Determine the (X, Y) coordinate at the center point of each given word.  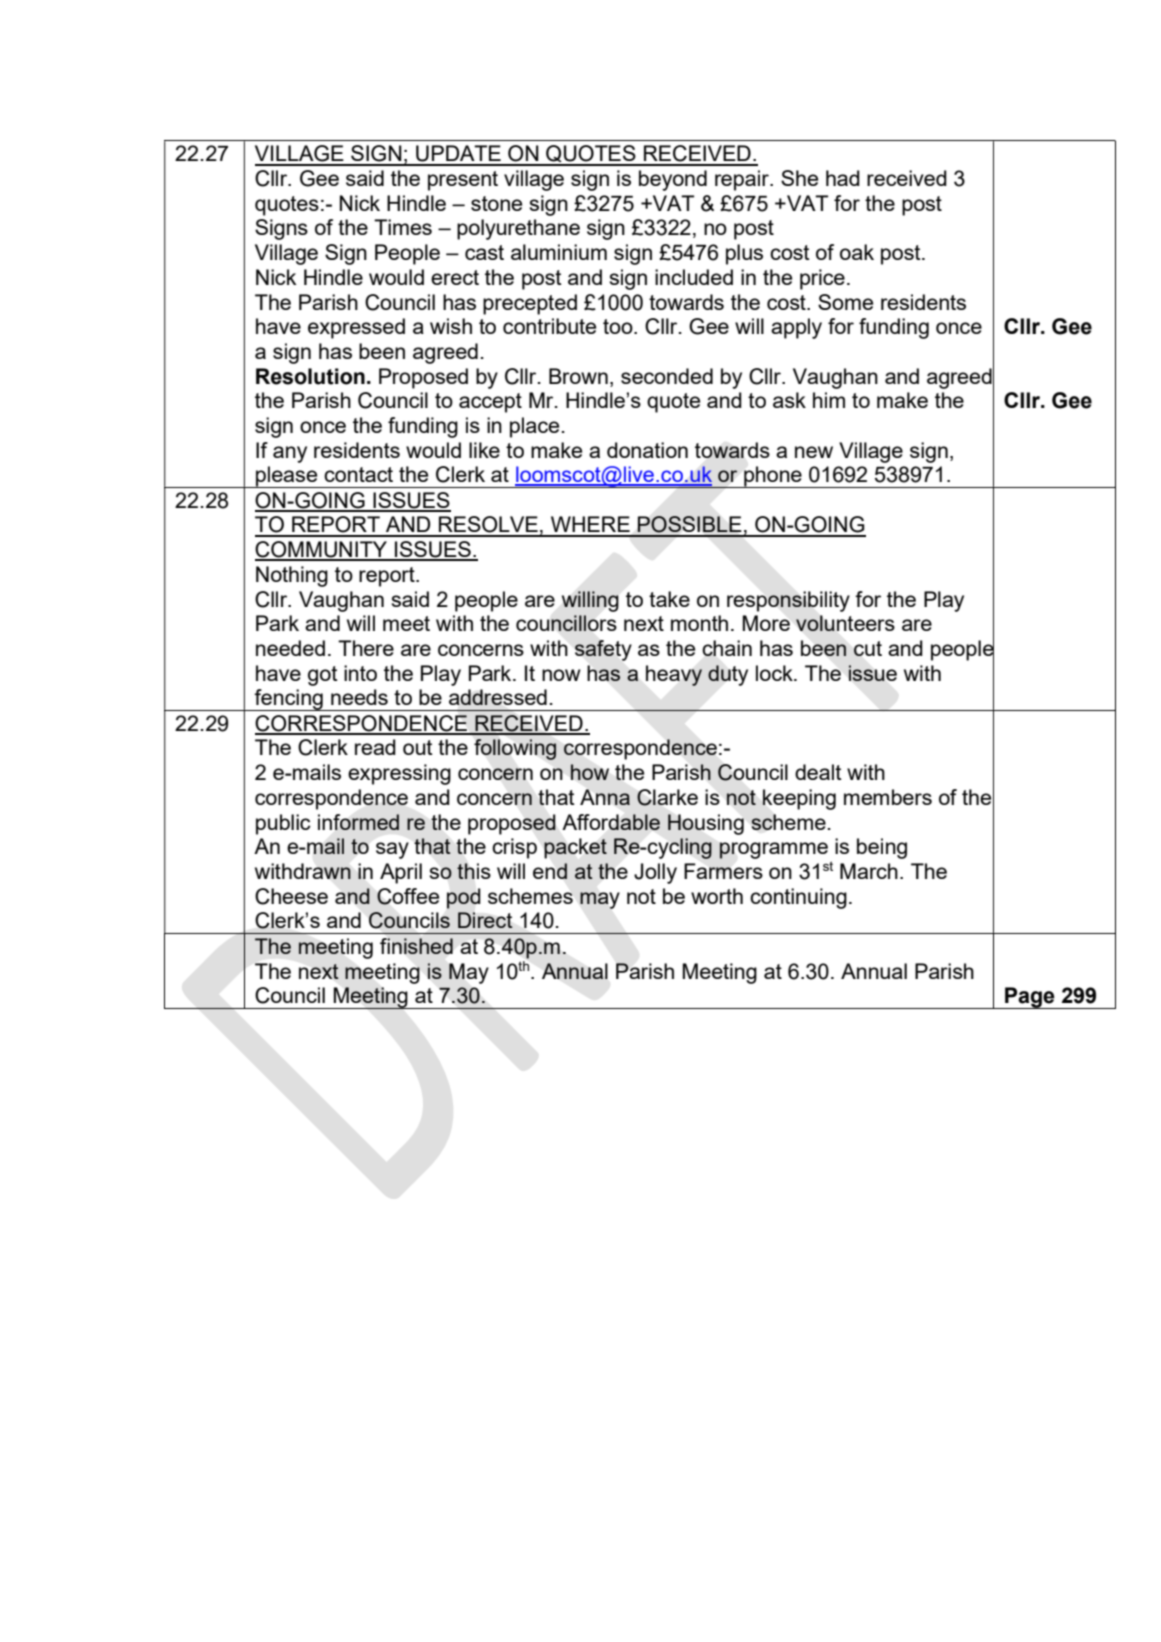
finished (416, 946)
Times (403, 227)
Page (1030, 998)
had (843, 178)
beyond (673, 180)
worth (717, 896)
